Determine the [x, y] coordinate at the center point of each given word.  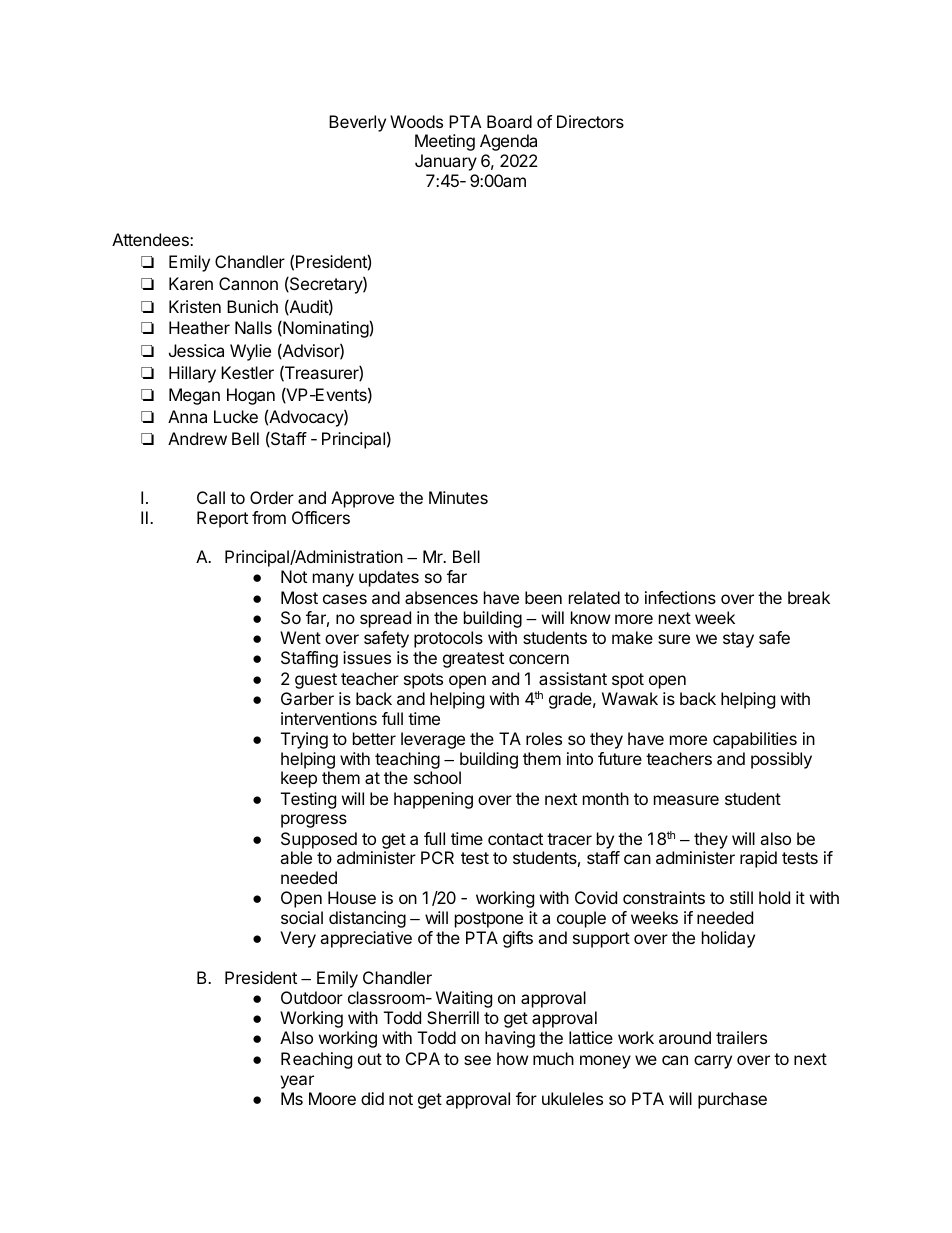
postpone [489, 920]
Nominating [325, 329]
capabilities [755, 740]
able [296, 857]
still [741, 897]
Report [222, 519]
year [297, 1082]
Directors [590, 121]
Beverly [357, 123]
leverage [433, 740]
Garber [307, 698]
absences [441, 597]
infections [680, 597]
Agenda [508, 142]
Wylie [250, 352]
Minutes [458, 497]
